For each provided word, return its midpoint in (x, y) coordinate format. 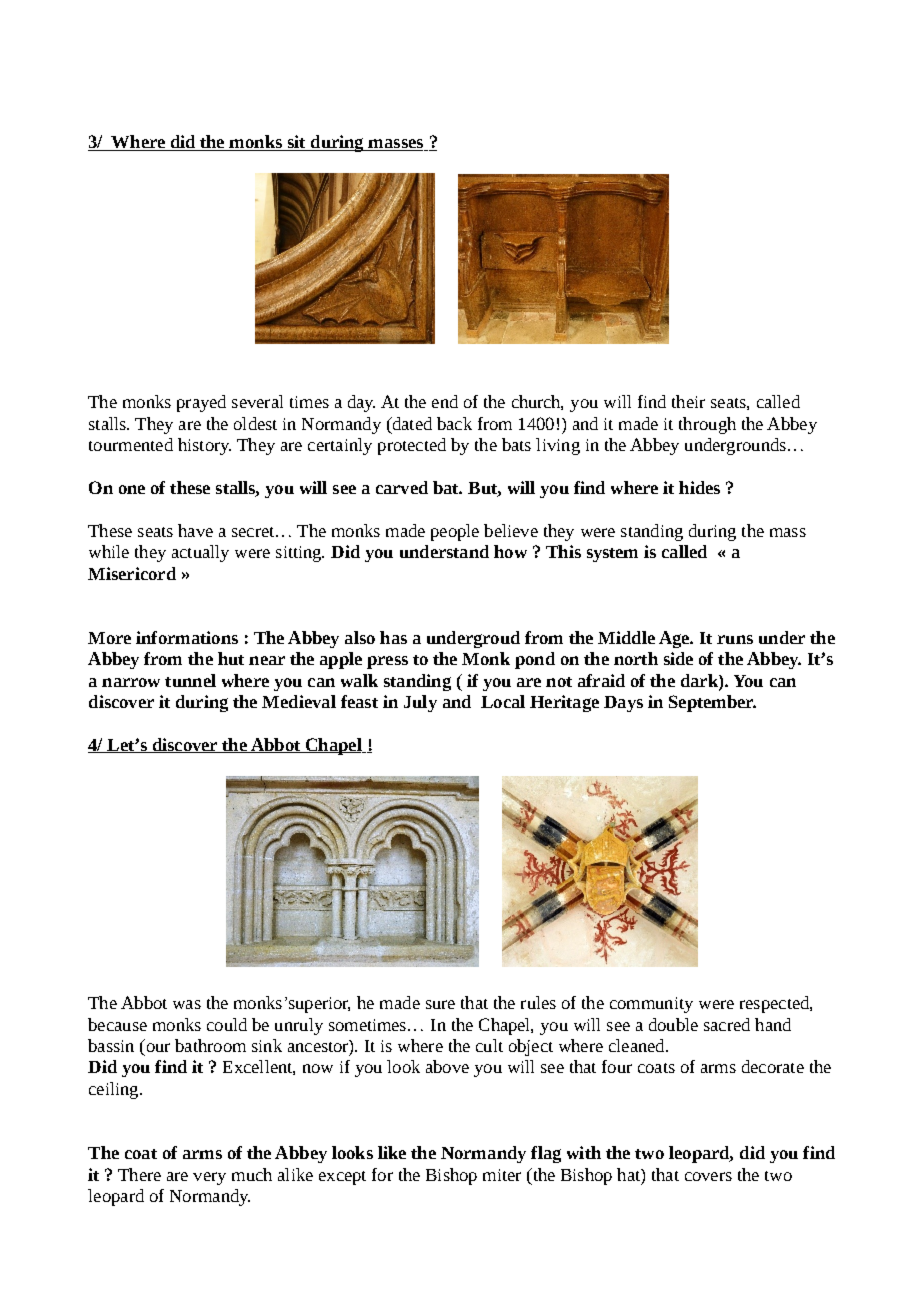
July (420, 703)
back (454, 423)
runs (735, 639)
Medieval (299, 701)
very (209, 1178)
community (651, 1005)
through (707, 425)
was (187, 1004)
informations (187, 637)
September (712, 703)
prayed (201, 403)
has (393, 637)
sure (440, 1004)
